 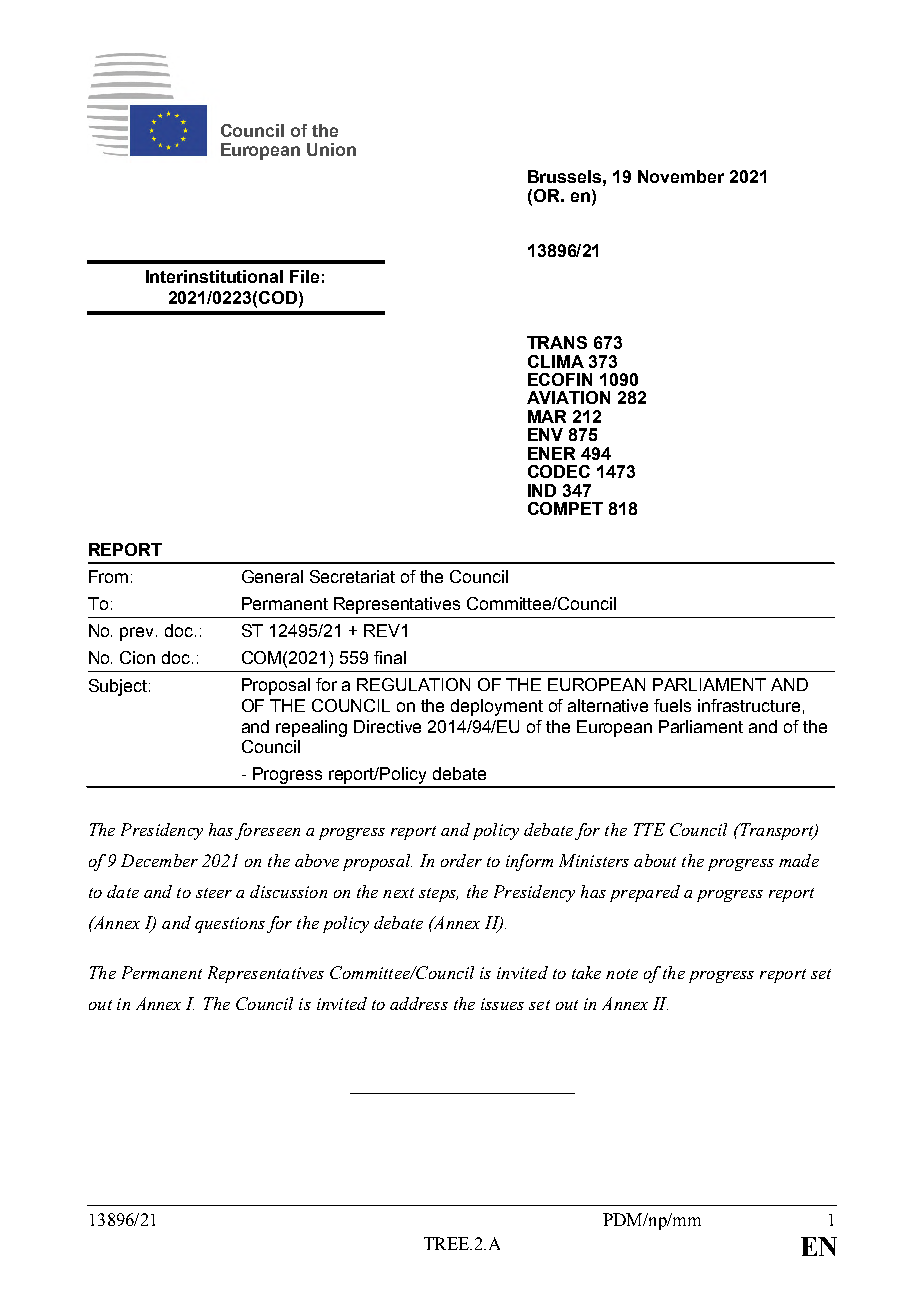 I want to click on Union, so click(x=331, y=149).
